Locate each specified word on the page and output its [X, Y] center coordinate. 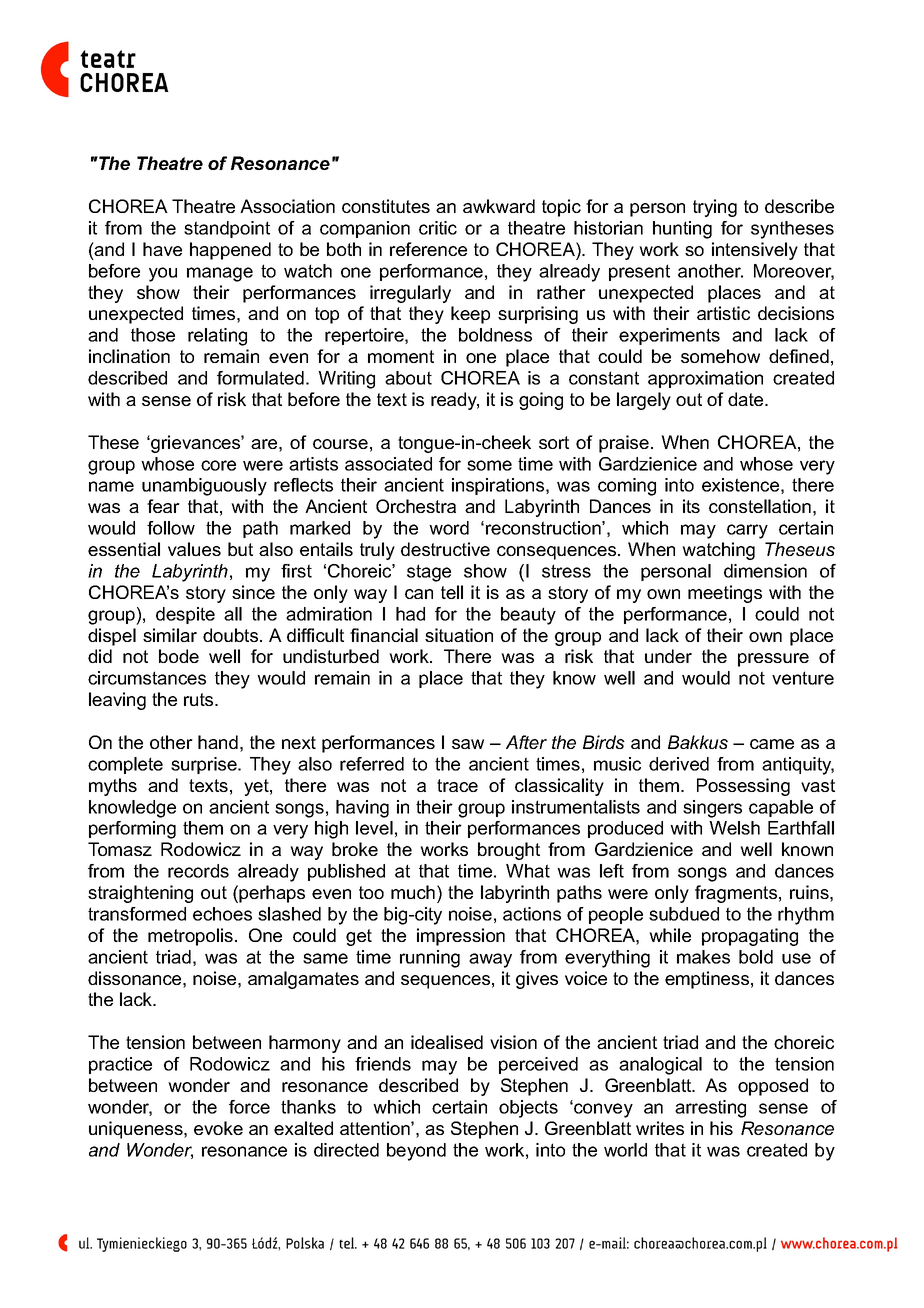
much [413, 892]
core [218, 465]
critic [438, 228]
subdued [684, 914]
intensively [755, 251]
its [691, 506]
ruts [200, 699]
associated [388, 464]
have [162, 249]
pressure [773, 660]
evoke [218, 1128]
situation [459, 635]
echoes [222, 914]
